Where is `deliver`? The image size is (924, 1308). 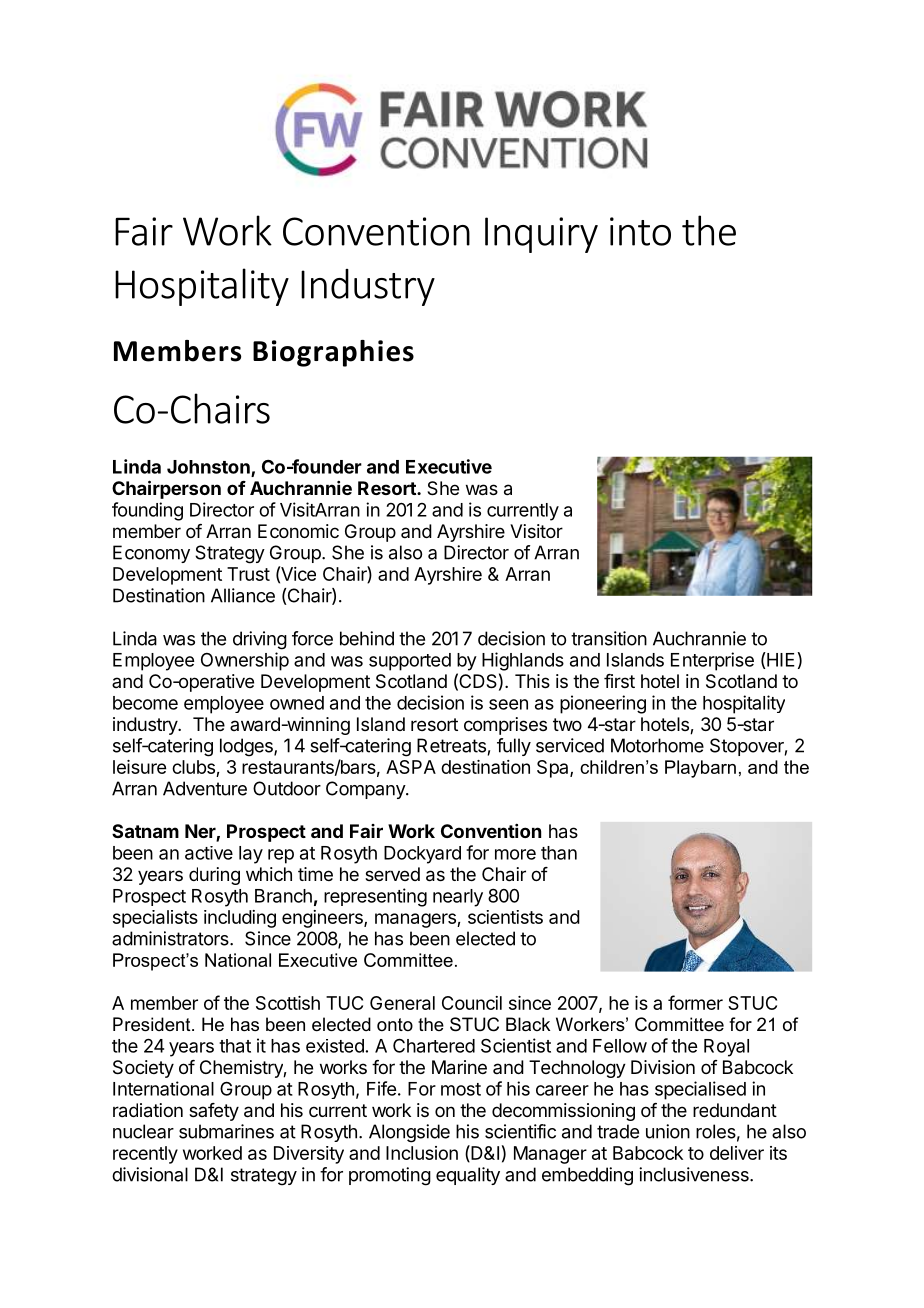 deliver is located at coordinates (737, 1153).
